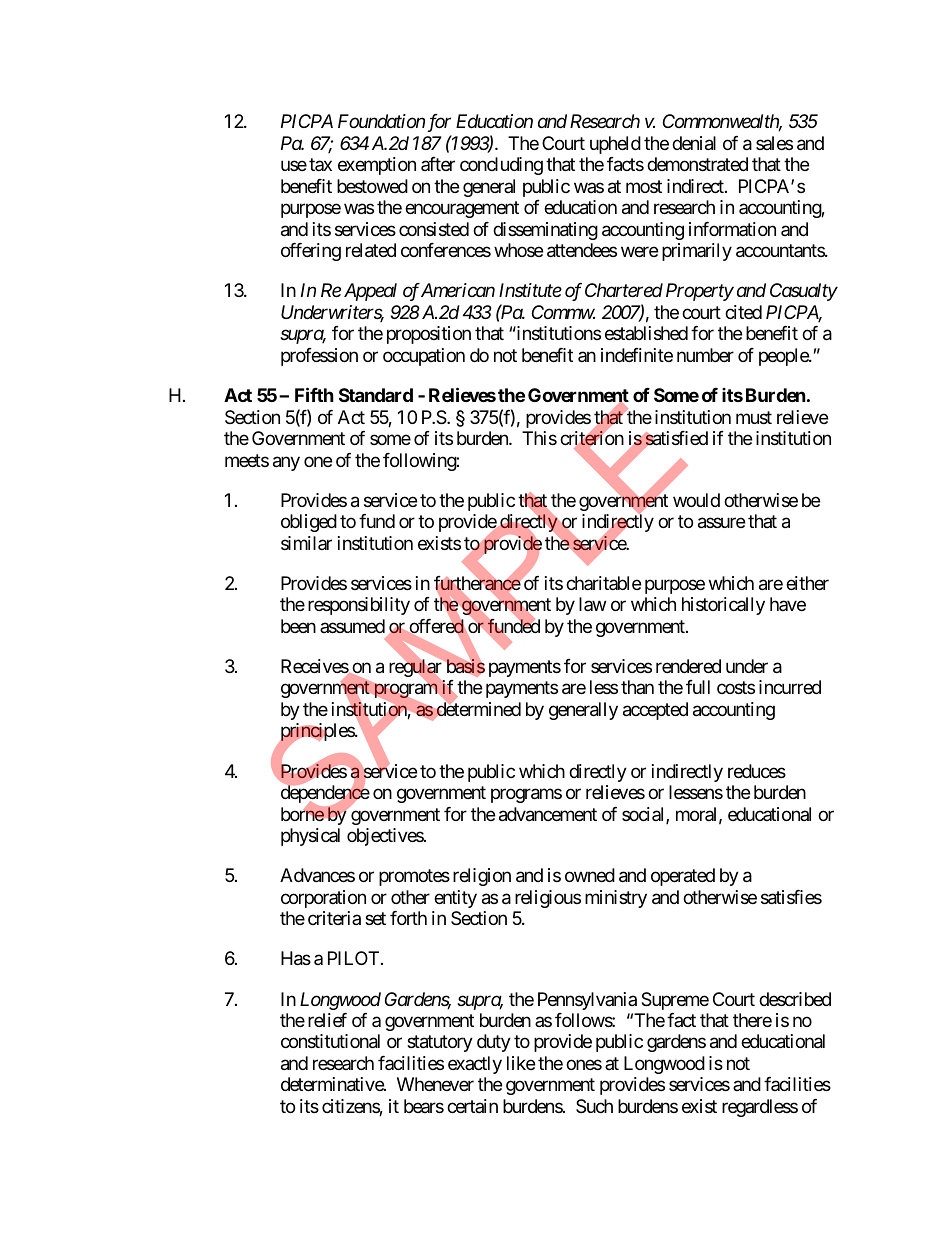 The image size is (952, 1233). I want to click on must, so click(754, 417).
